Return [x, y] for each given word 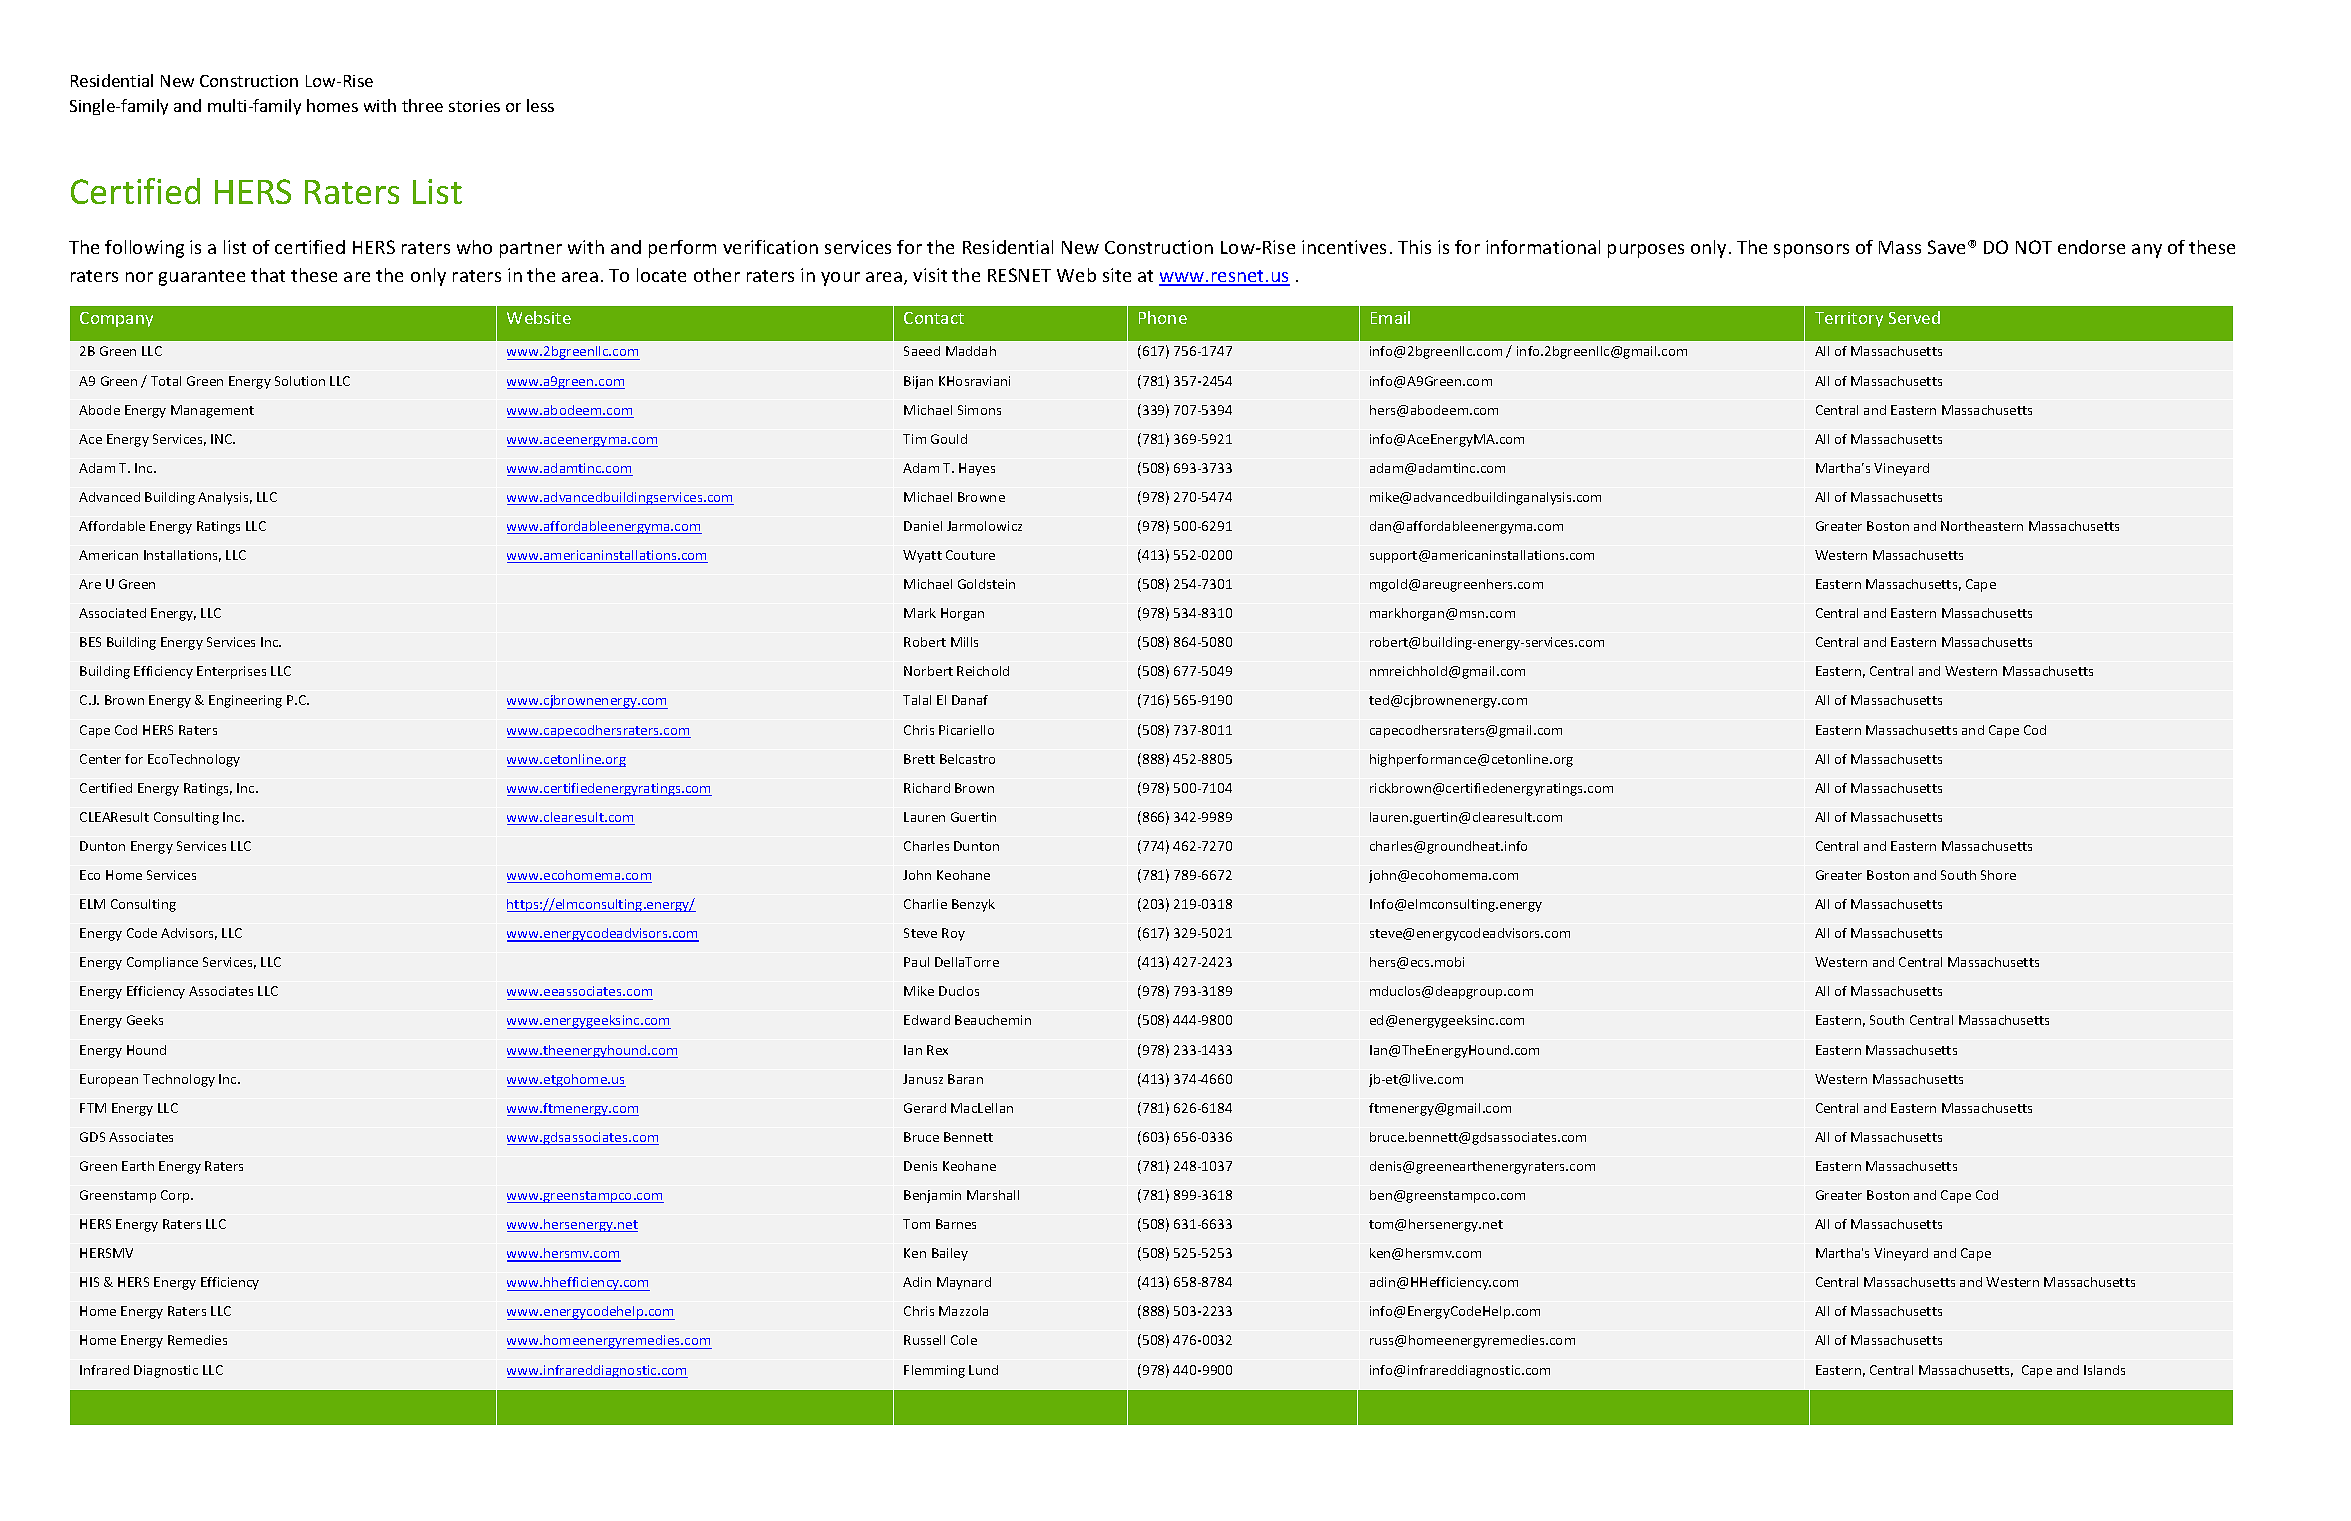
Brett [919, 759]
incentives [1344, 247]
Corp [176, 1196]
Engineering [245, 701]
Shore [1998, 875]
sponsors [1811, 251]
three [422, 105]
